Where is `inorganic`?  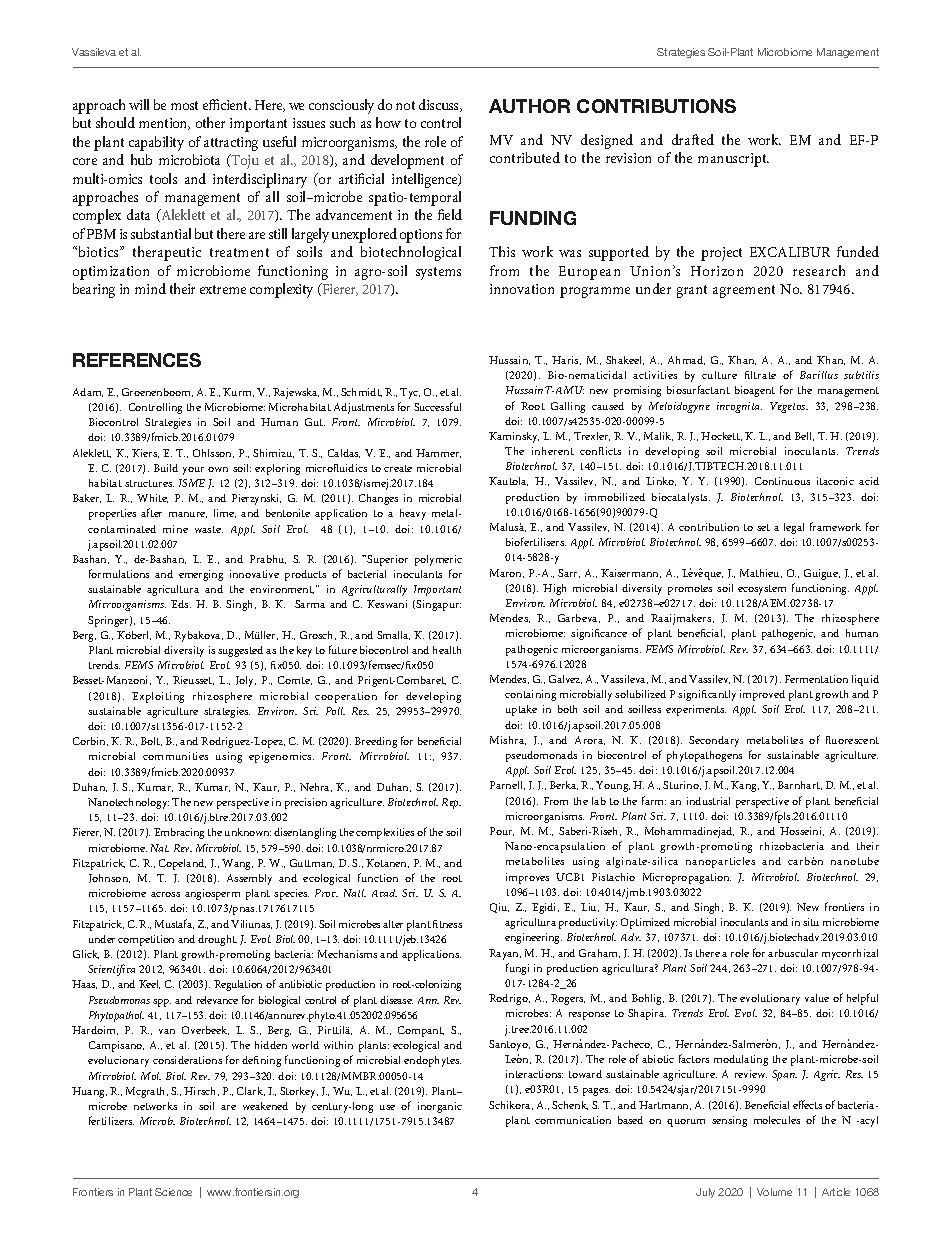 inorganic is located at coordinates (440, 1107).
